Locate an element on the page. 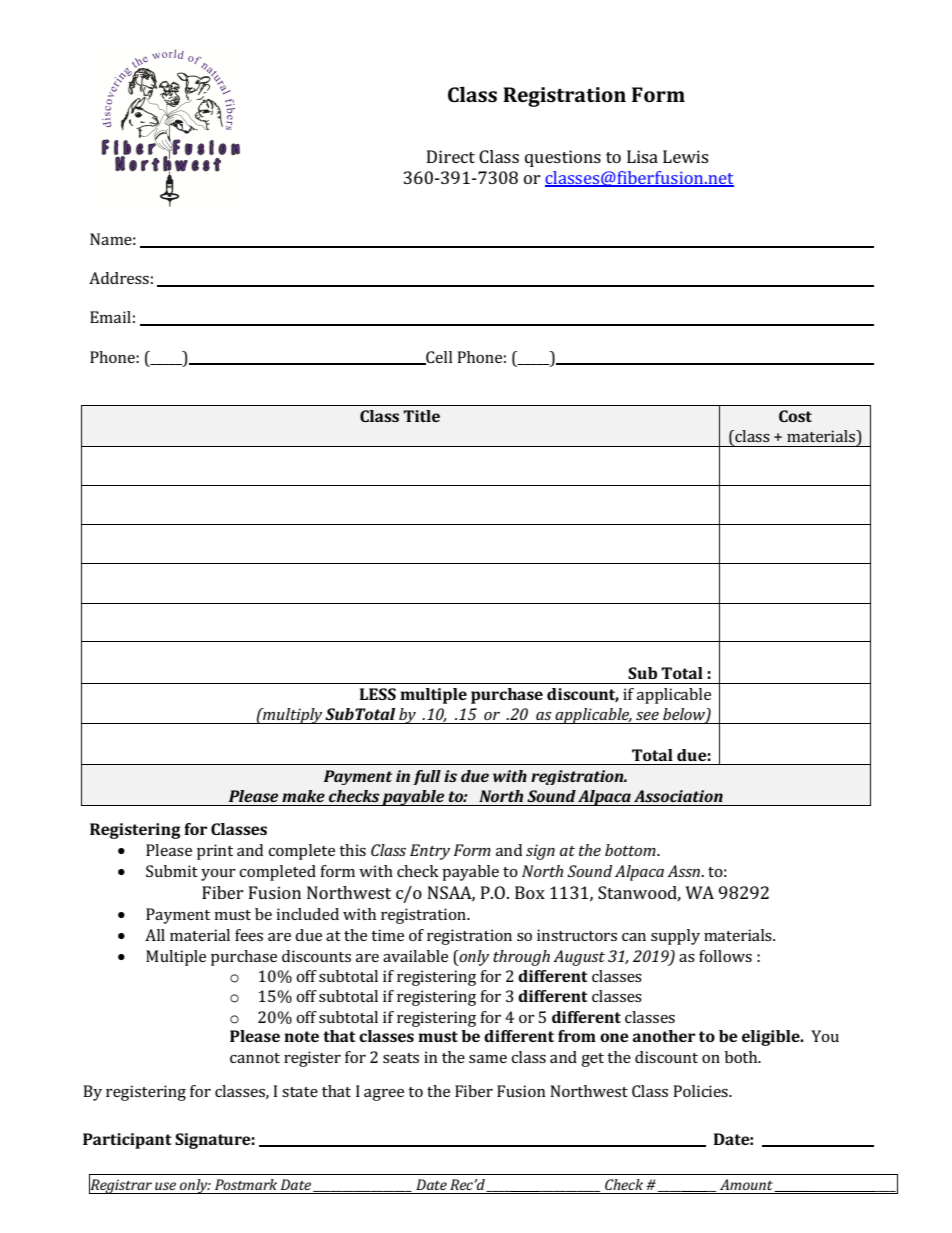 This document has width=952, height=1233. Direct is located at coordinates (451, 156).
